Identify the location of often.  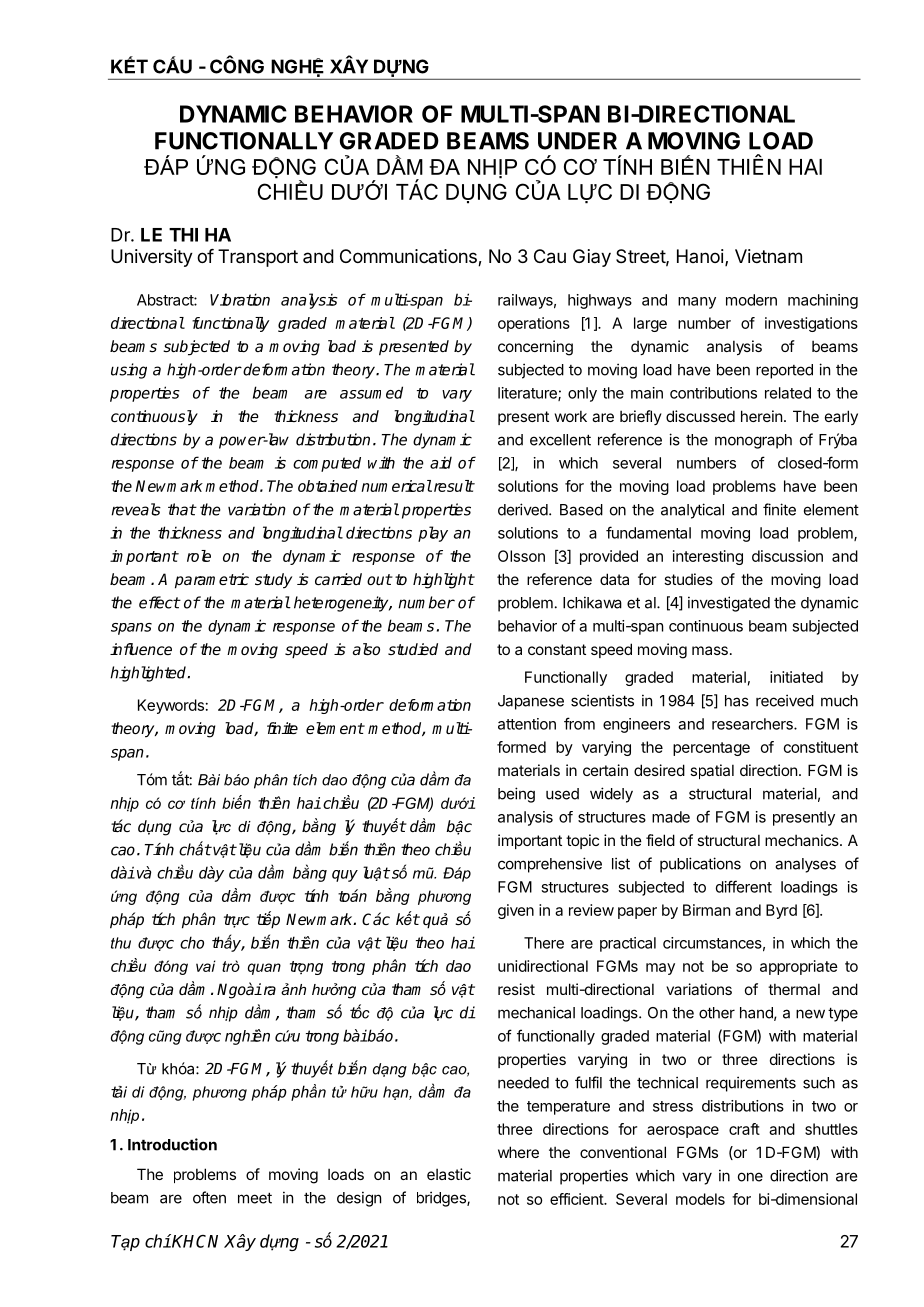
(209, 1197).
